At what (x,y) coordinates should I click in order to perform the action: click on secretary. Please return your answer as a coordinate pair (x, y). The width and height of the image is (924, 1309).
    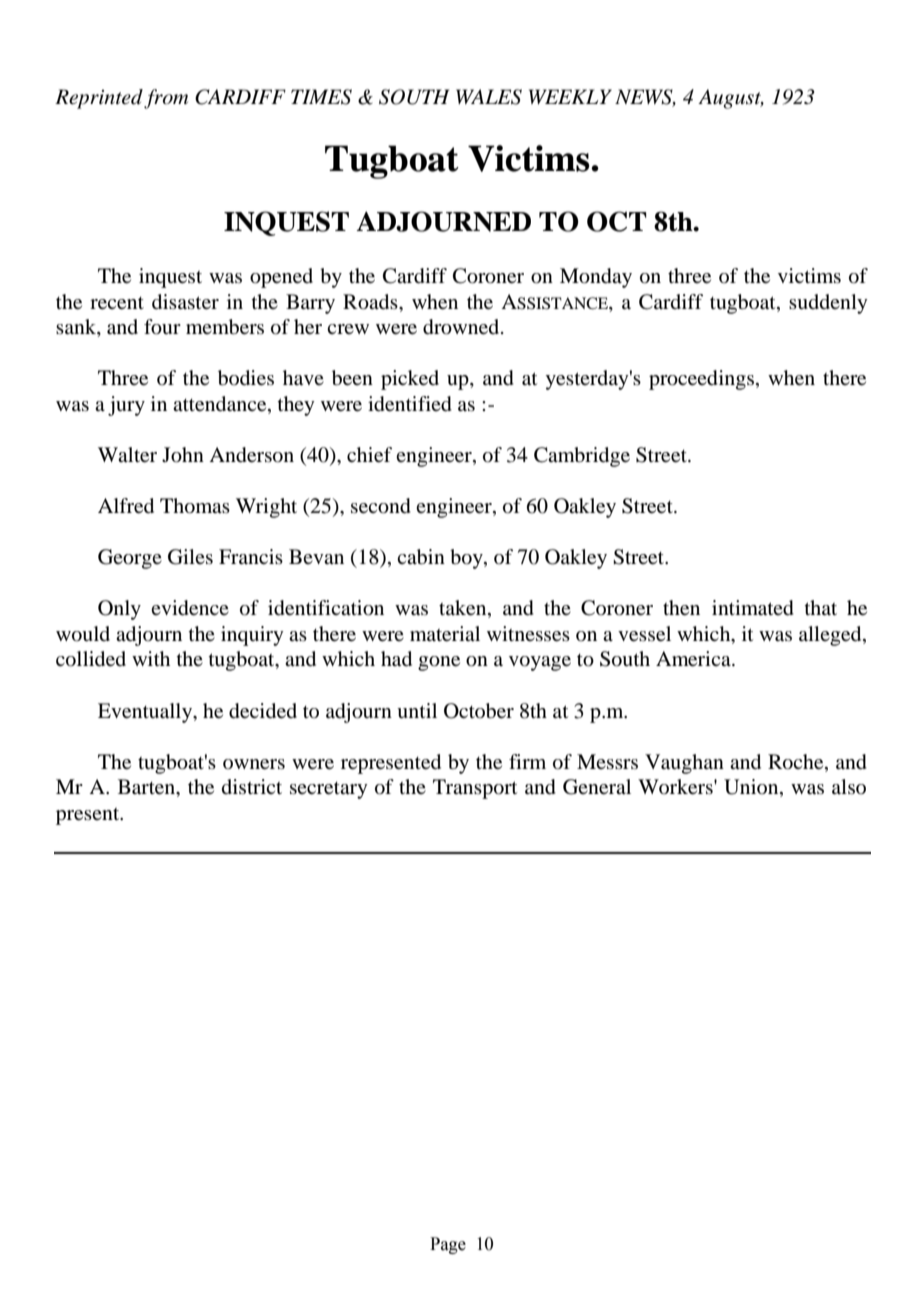
    Looking at the image, I should click on (329, 790).
